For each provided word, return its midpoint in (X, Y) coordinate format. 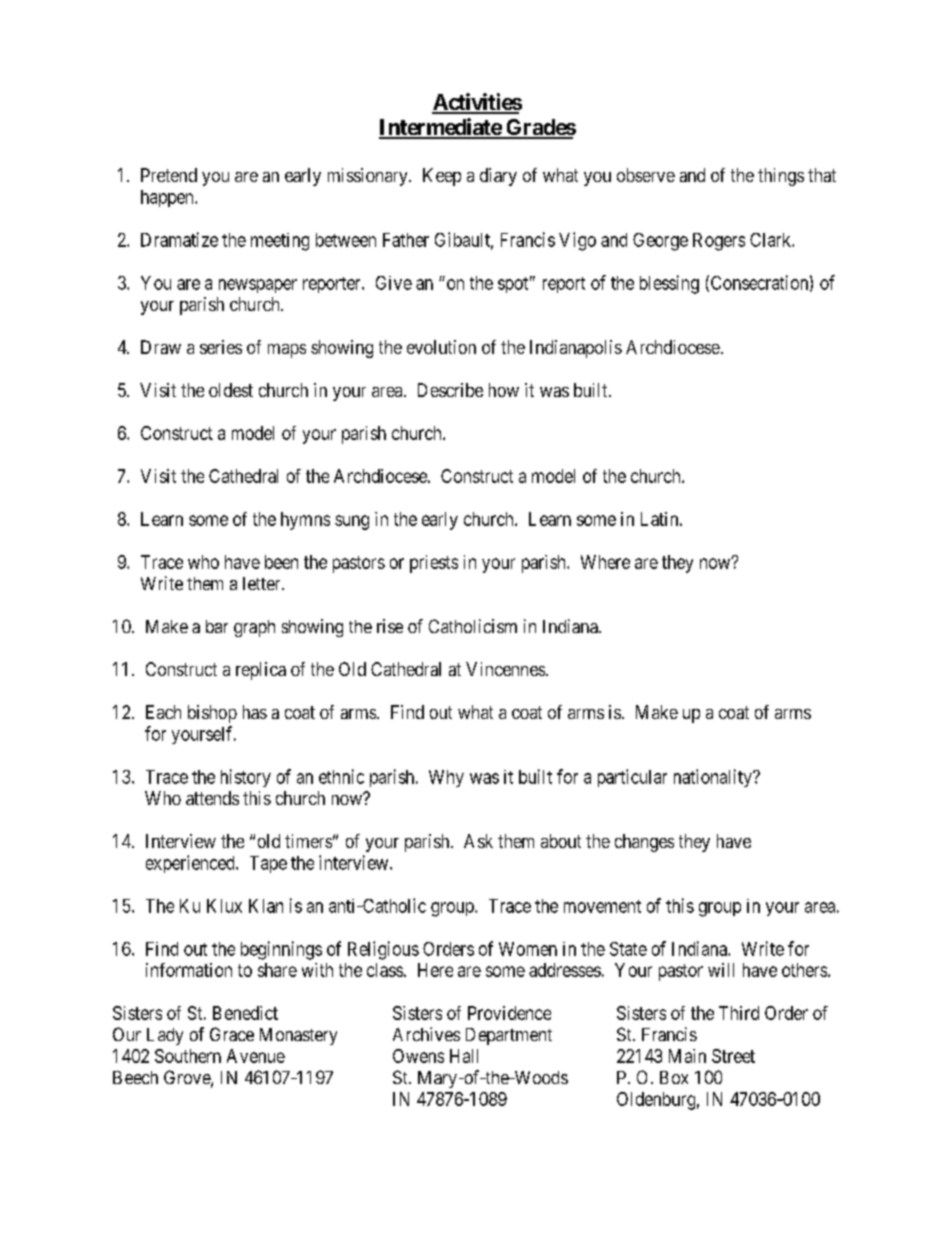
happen (168, 198)
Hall (464, 1056)
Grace (232, 1034)
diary (498, 177)
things (781, 177)
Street (733, 1056)
